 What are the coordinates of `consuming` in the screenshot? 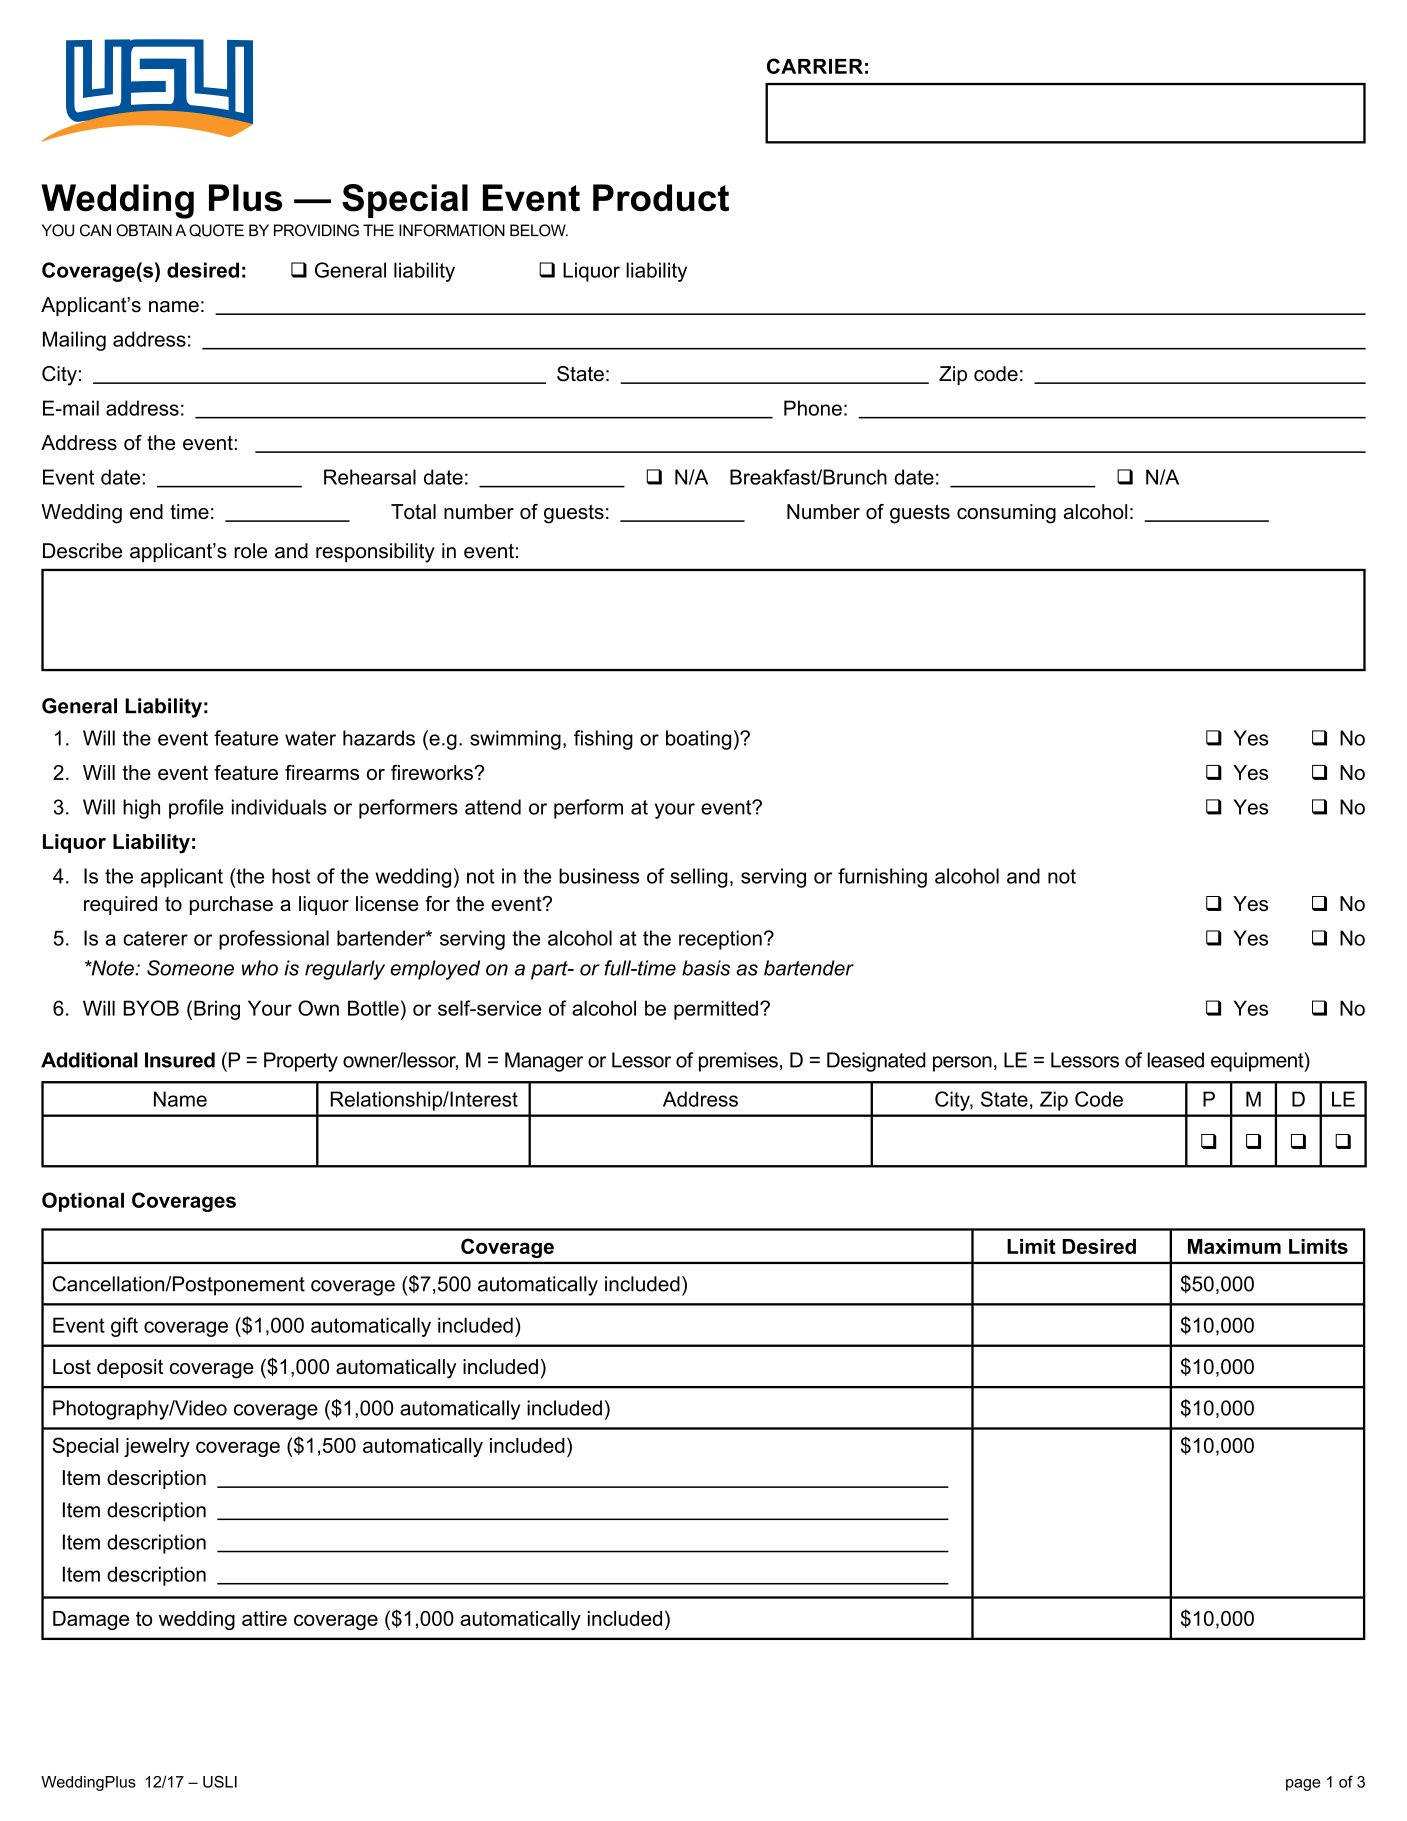 It's located at (1006, 514).
